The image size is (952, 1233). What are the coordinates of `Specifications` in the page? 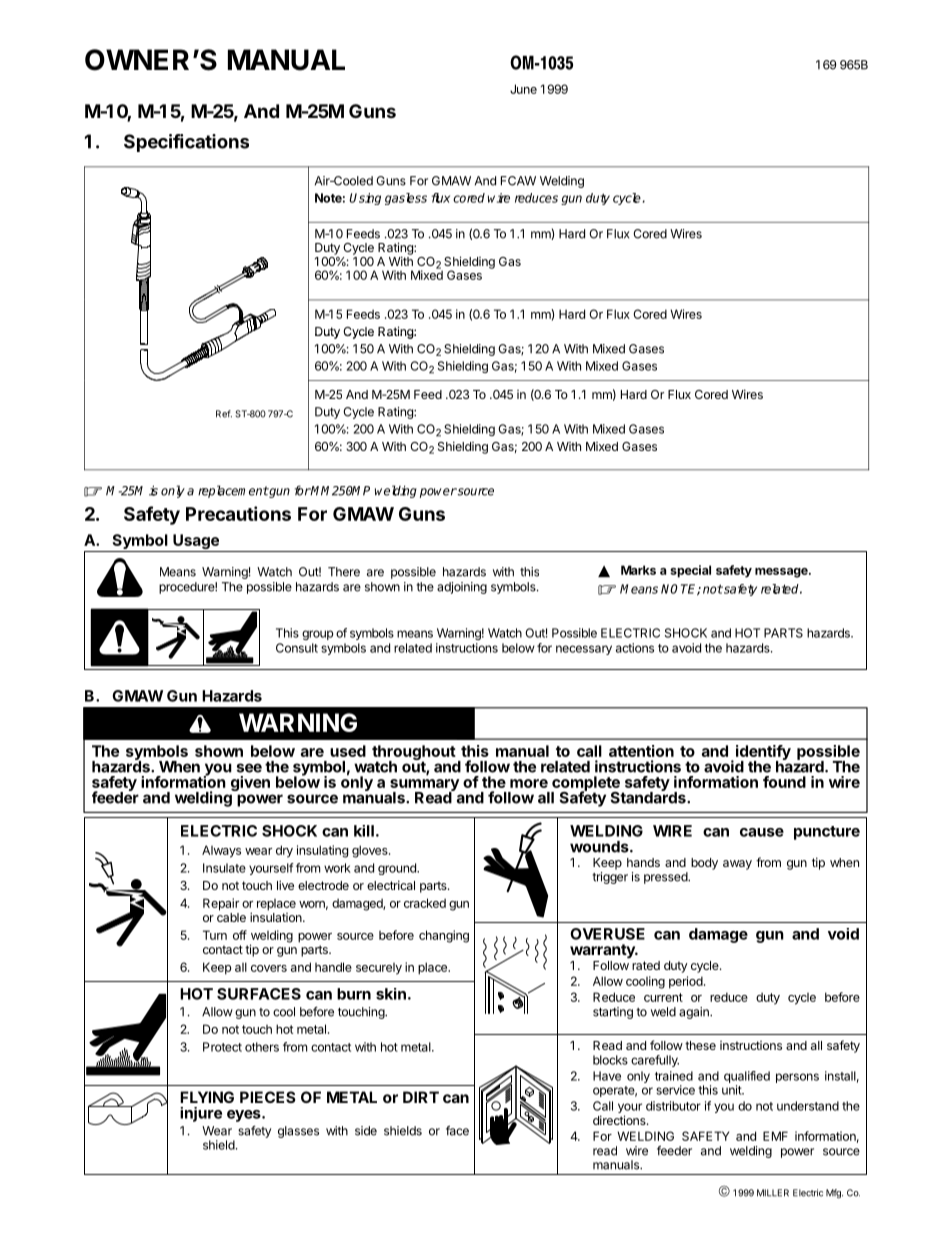 It's located at (186, 143).
